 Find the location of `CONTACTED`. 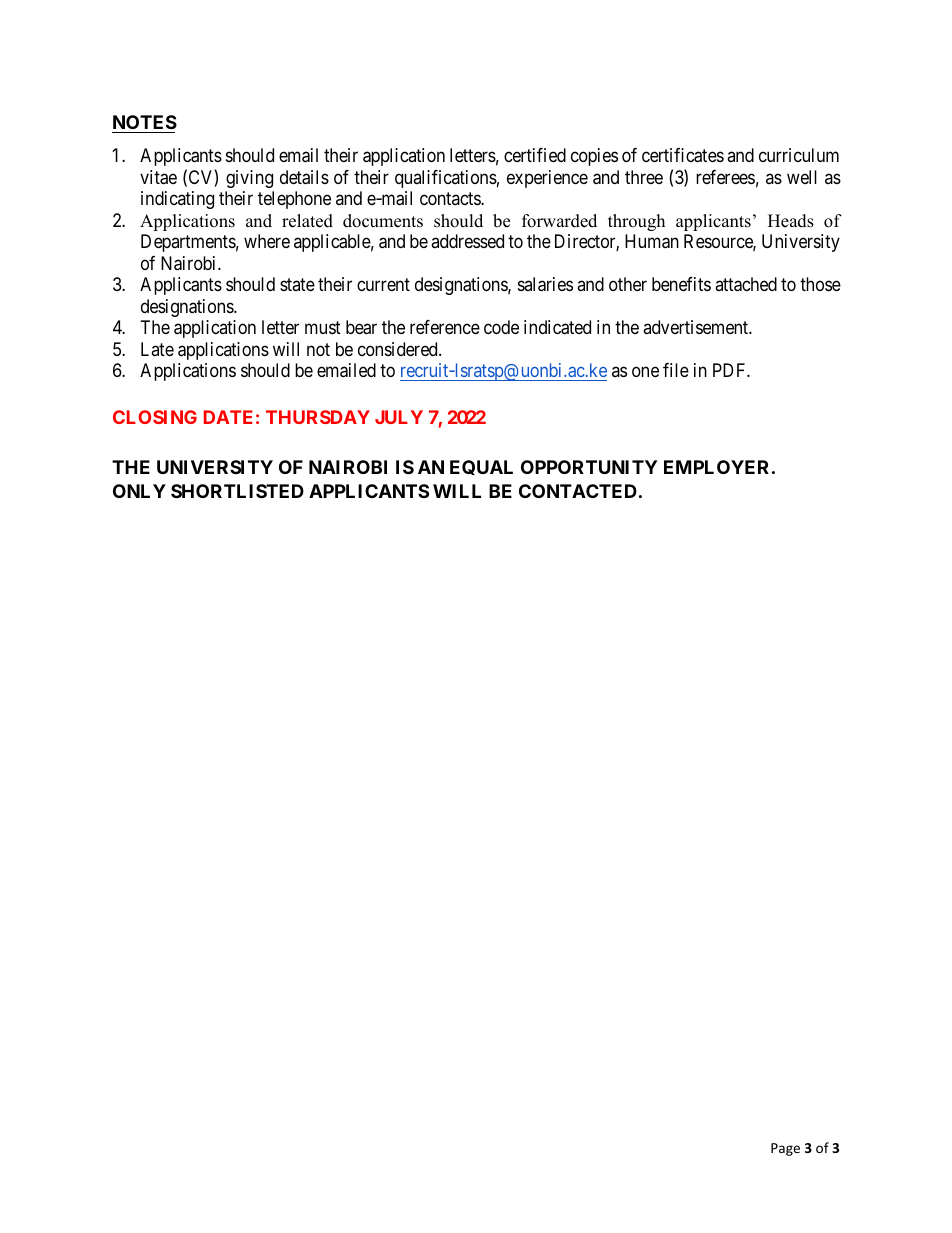

CONTACTED is located at coordinates (578, 491).
